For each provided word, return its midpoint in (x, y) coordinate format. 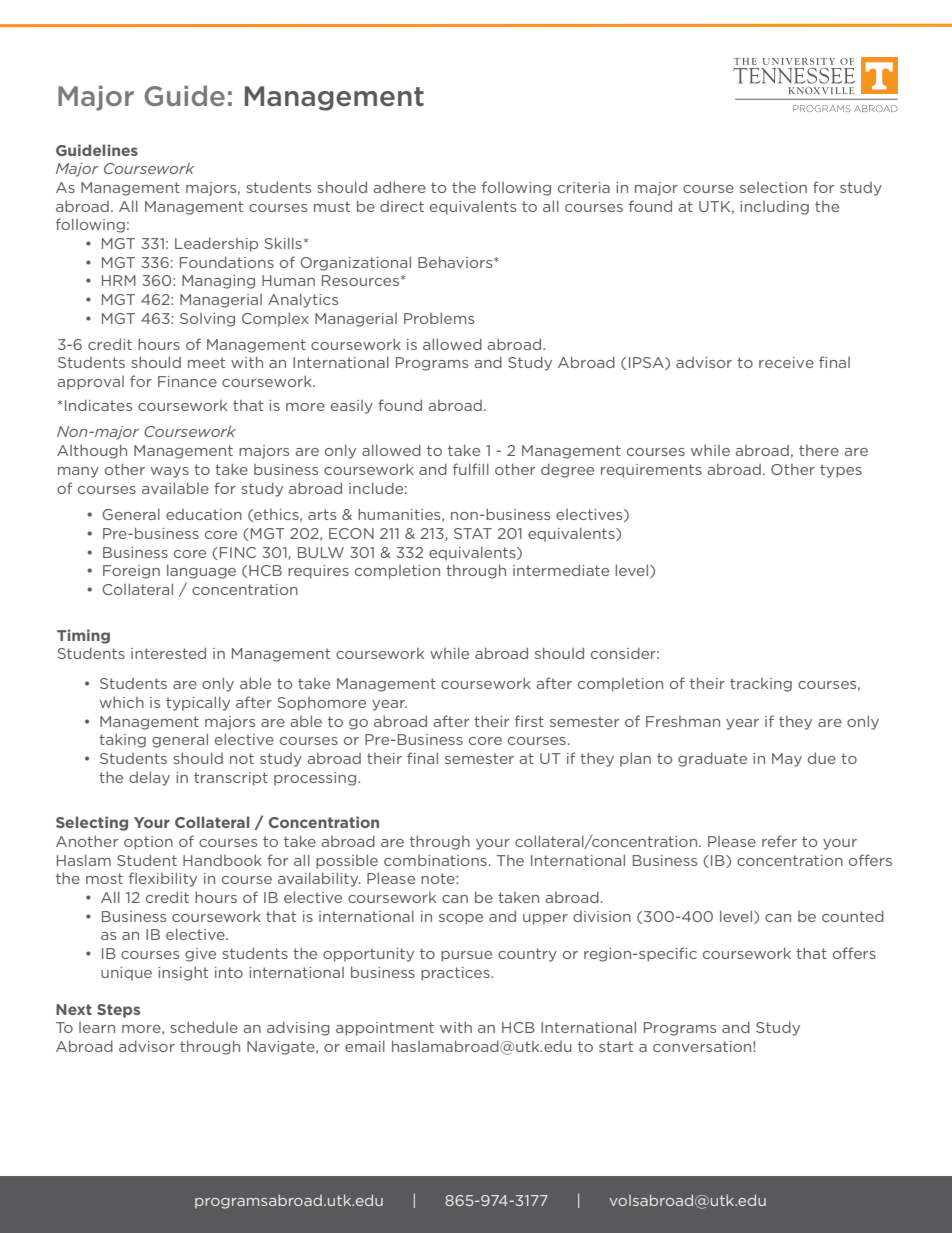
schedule (204, 1027)
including (774, 208)
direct (402, 206)
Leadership (216, 244)
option (148, 843)
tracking (761, 685)
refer (779, 841)
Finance (187, 381)
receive (786, 362)
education (204, 514)
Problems (439, 318)
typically (198, 703)
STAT (473, 533)
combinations (435, 860)
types (841, 471)
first (529, 721)
